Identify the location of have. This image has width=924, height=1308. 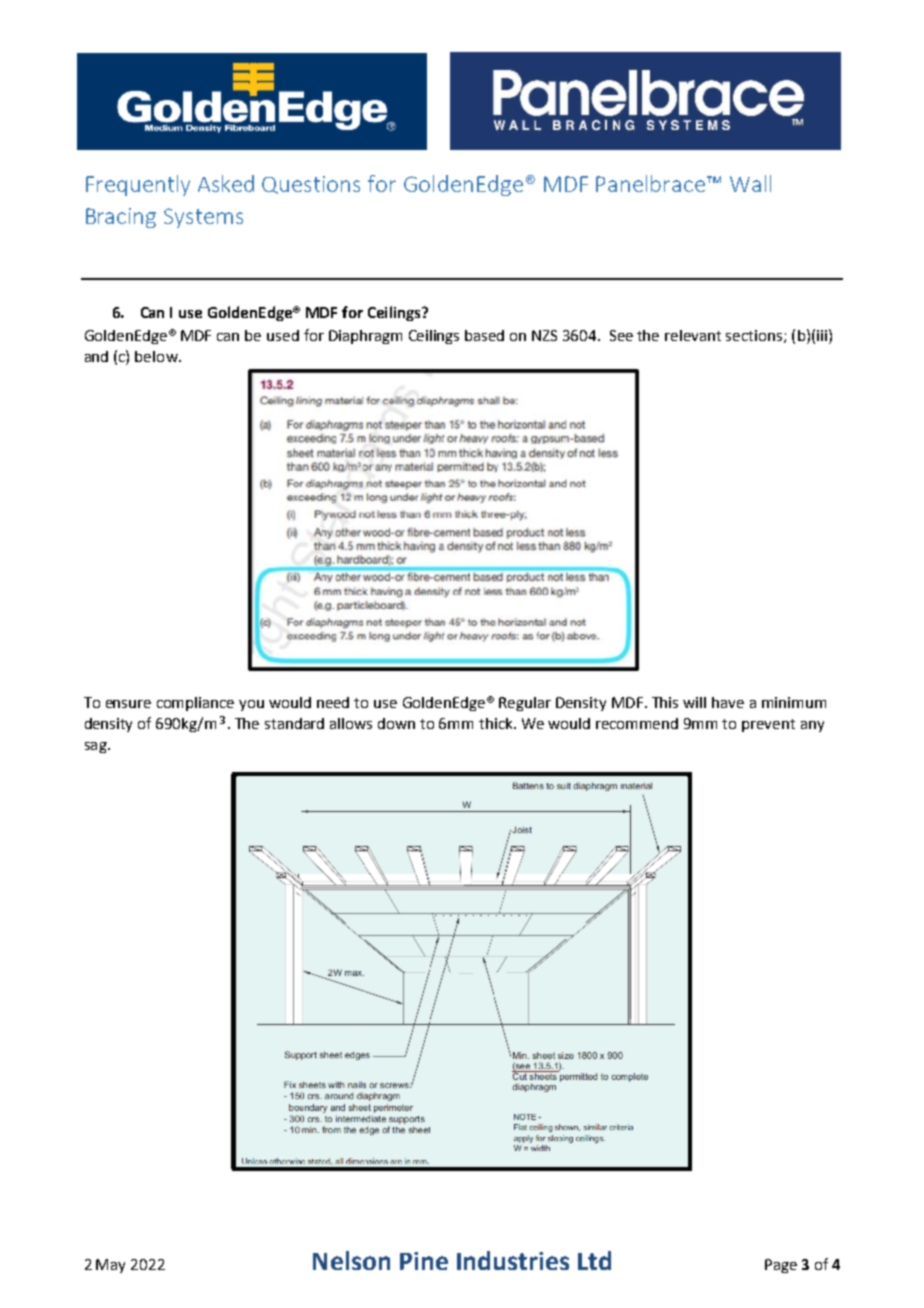
(728, 702).
